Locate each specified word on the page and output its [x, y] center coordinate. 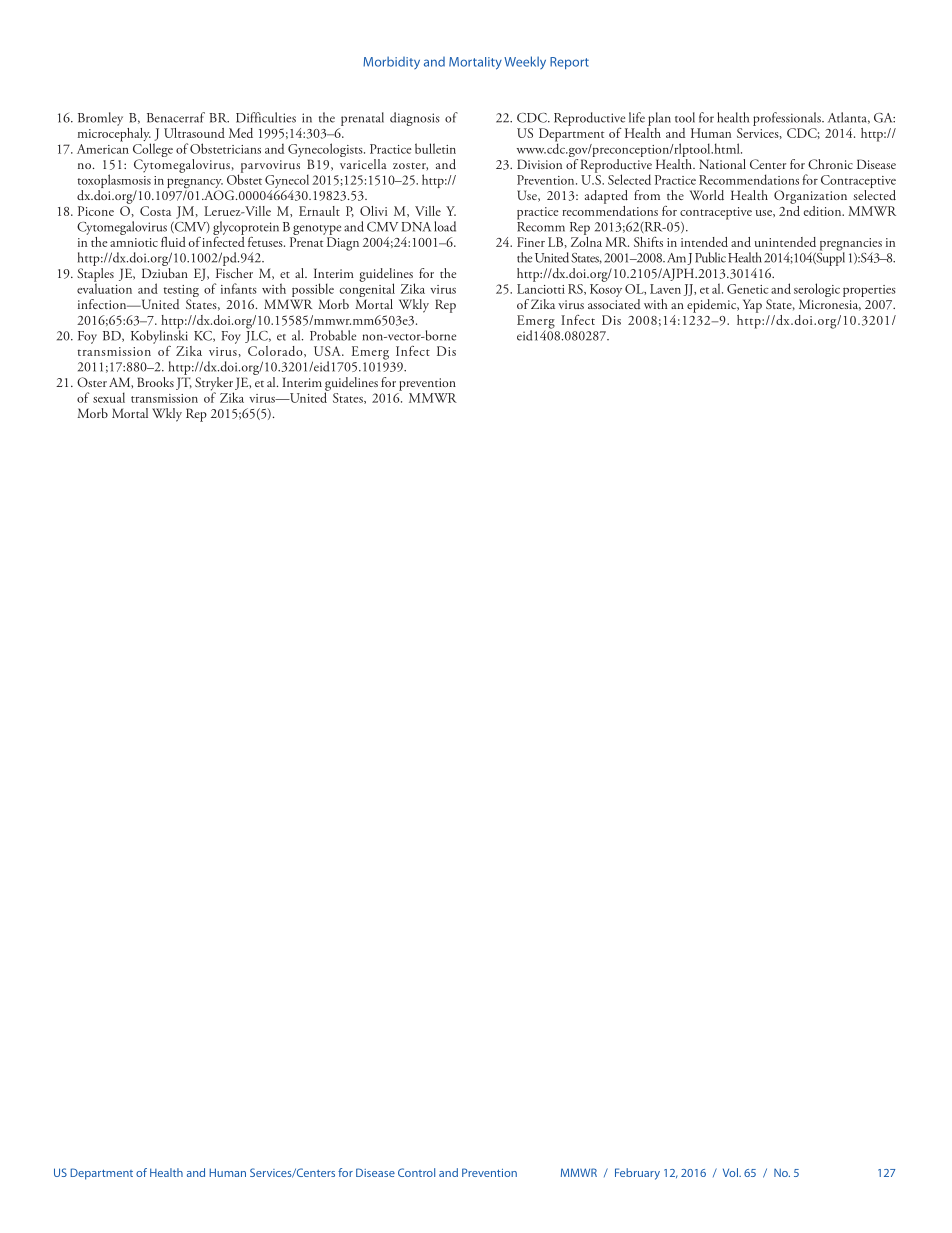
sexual [109, 397]
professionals [788, 119]
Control [416, 1172]
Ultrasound [194, 133]
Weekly [525, 62]
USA [328, 351]
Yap [752, 306]
